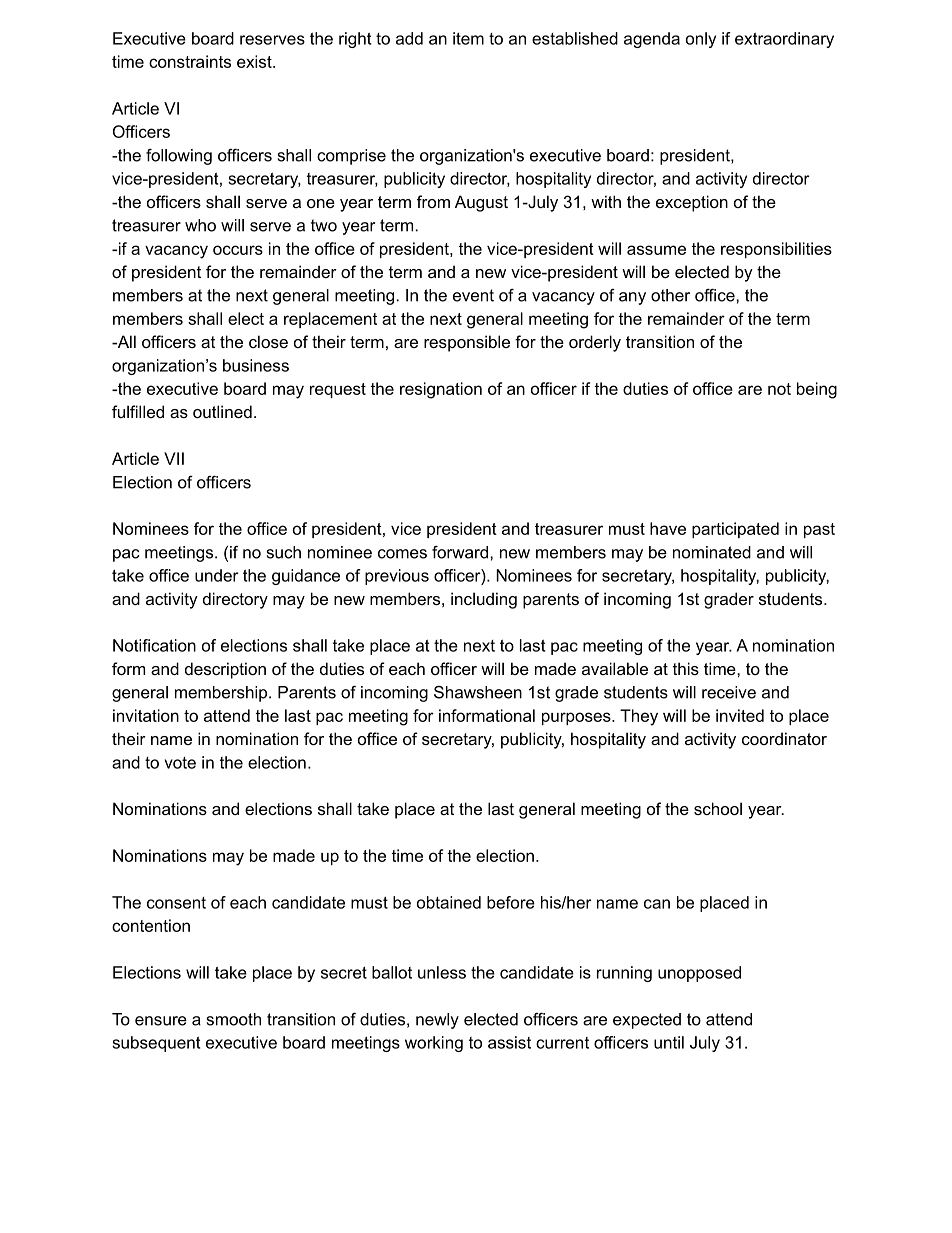 This screenshot has height=1233, width=952. I want to click on under, so click(217, 575).
